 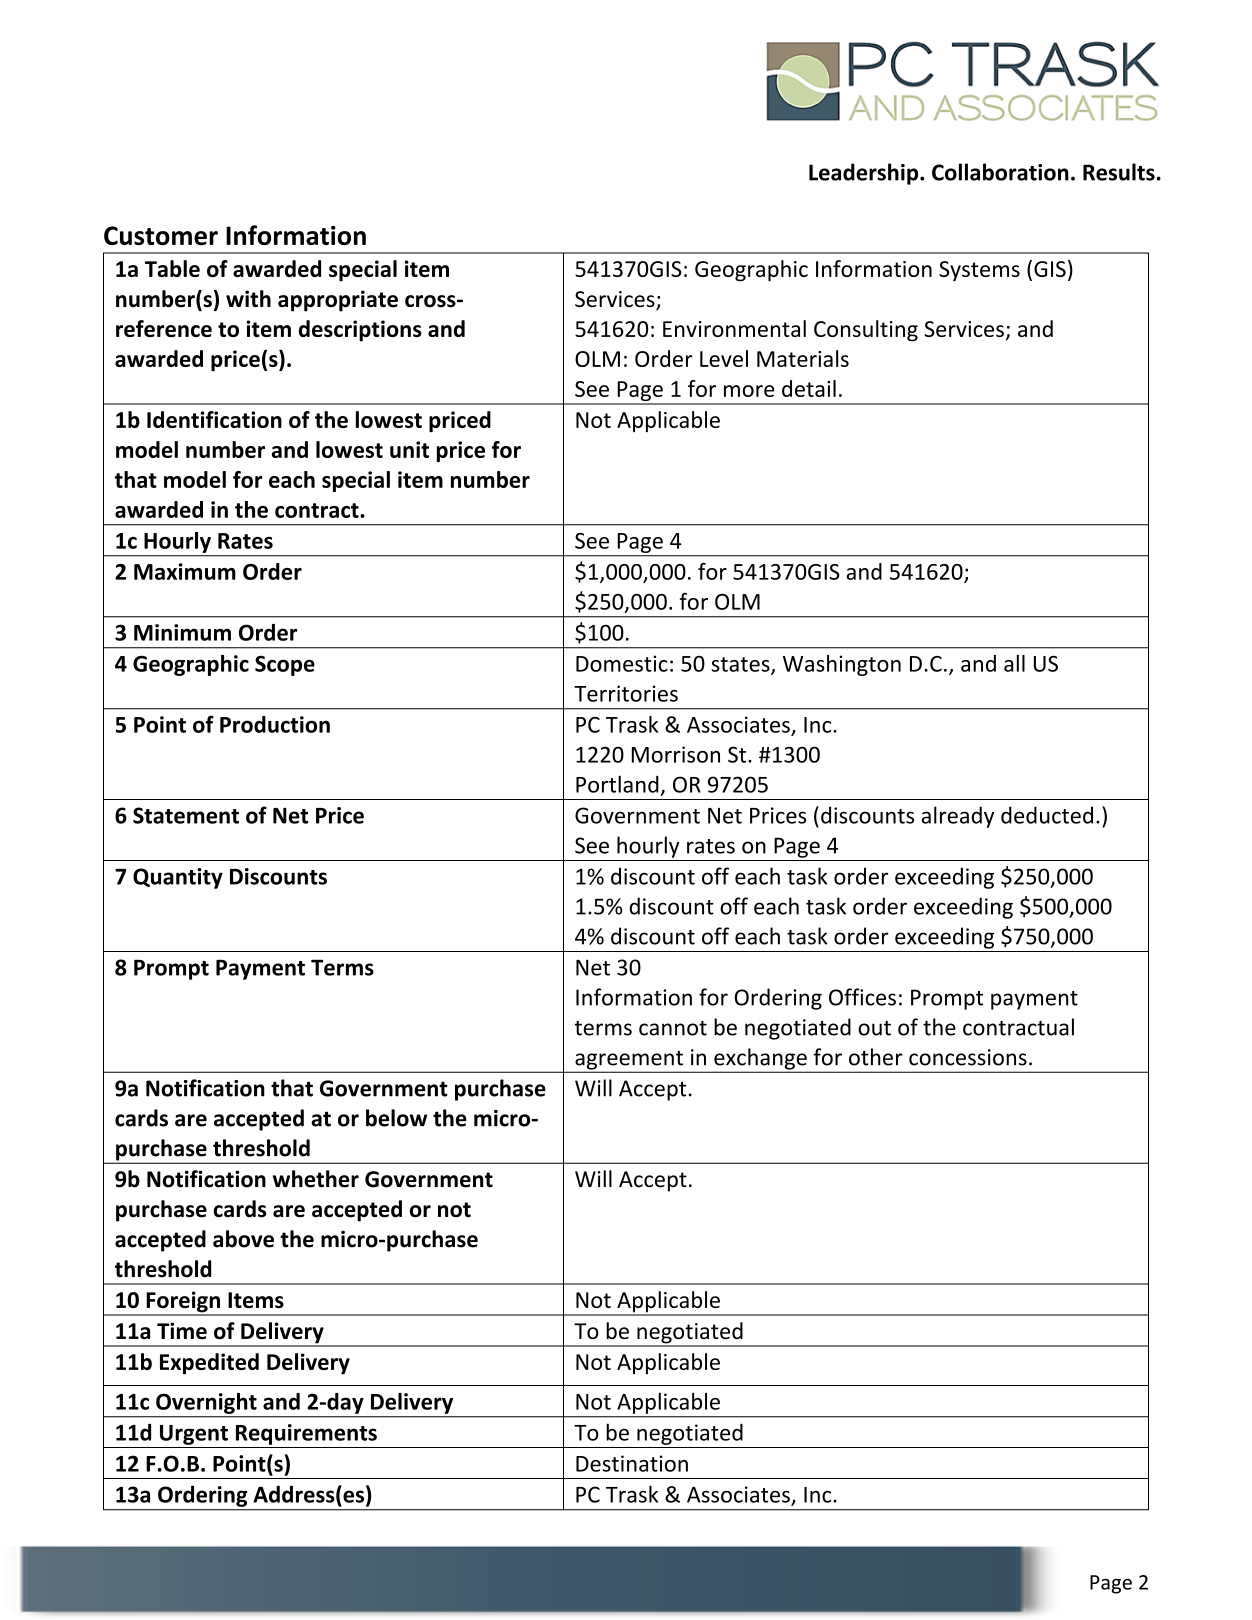 I want to click on whether, so click(x=316, y=1179).
